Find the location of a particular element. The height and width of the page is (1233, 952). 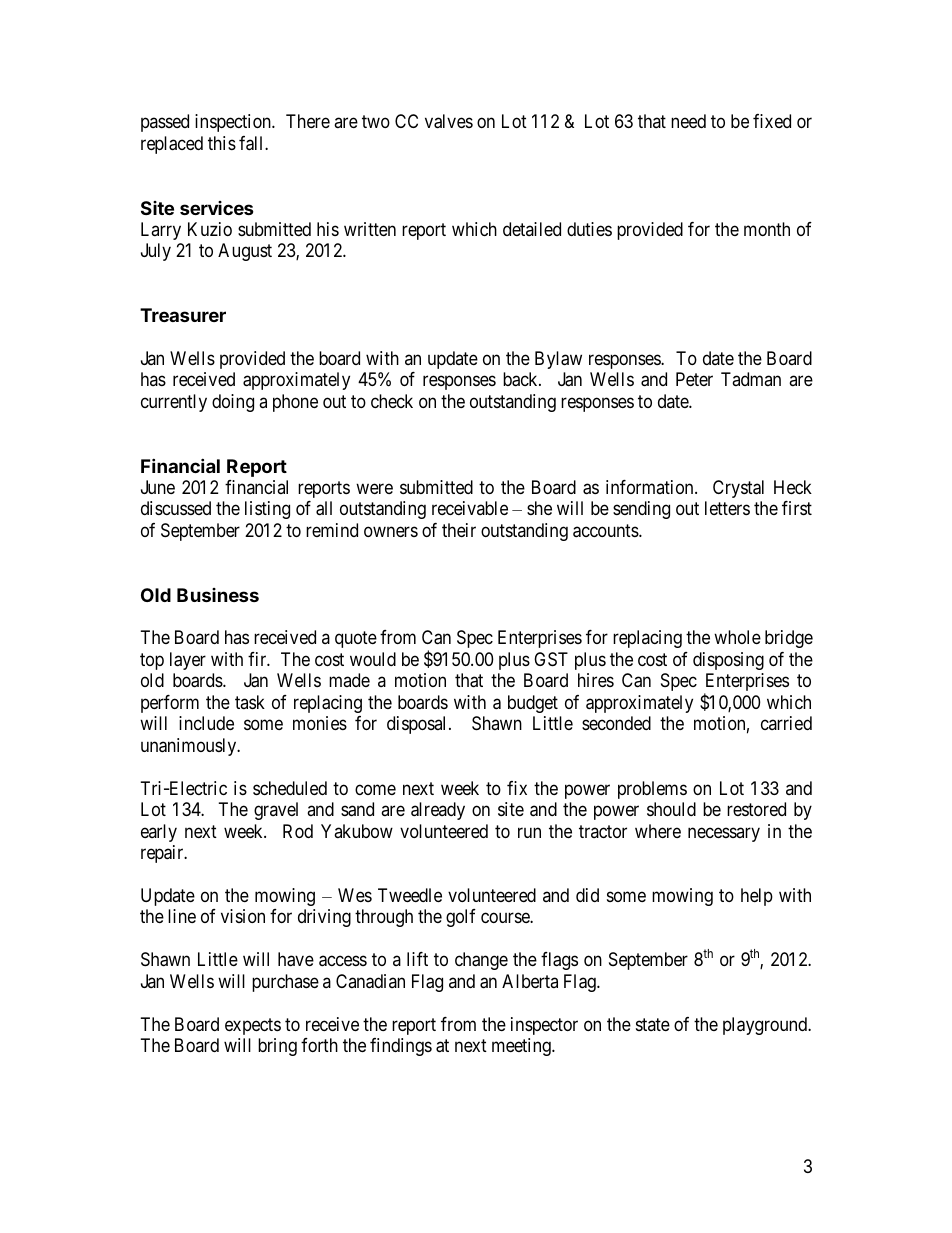

Business is located at coordinates (218, 595).
